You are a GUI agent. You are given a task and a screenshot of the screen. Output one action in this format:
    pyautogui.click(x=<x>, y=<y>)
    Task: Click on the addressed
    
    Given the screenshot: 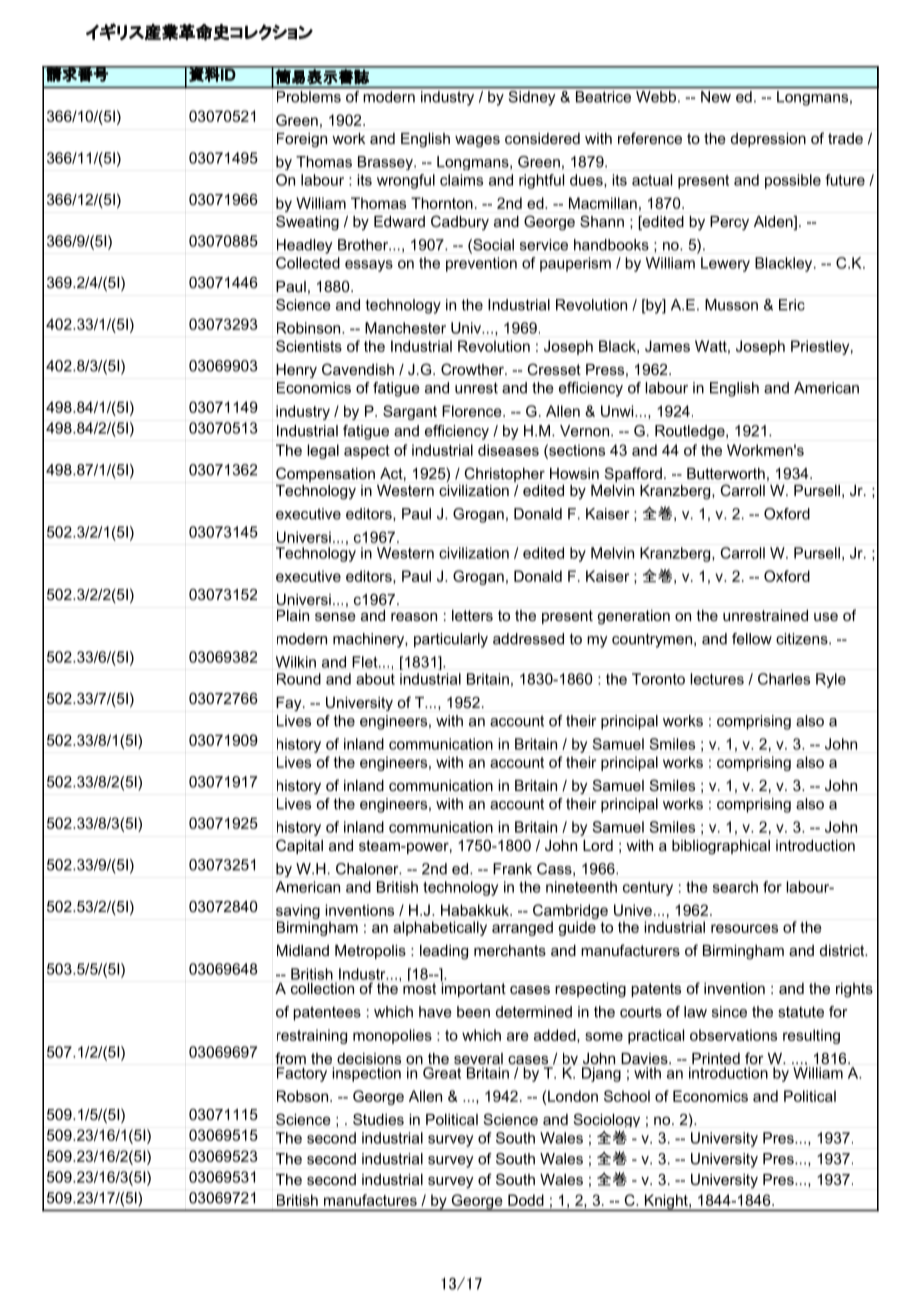 What is the action you would take?
    pyautogui.click(x=528, y=639)
